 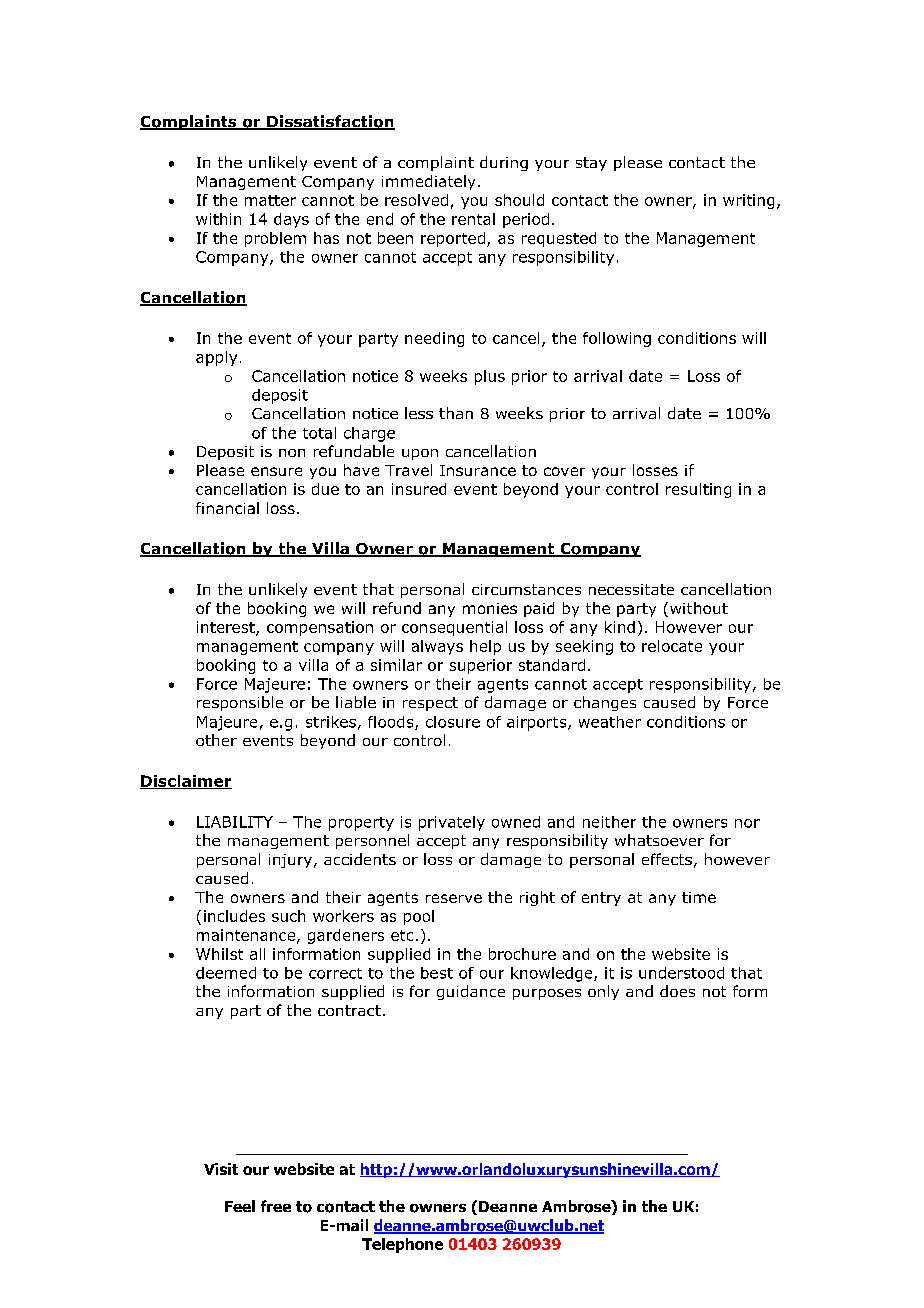 I want to click on Feel, so click(x=240, y=1206).
